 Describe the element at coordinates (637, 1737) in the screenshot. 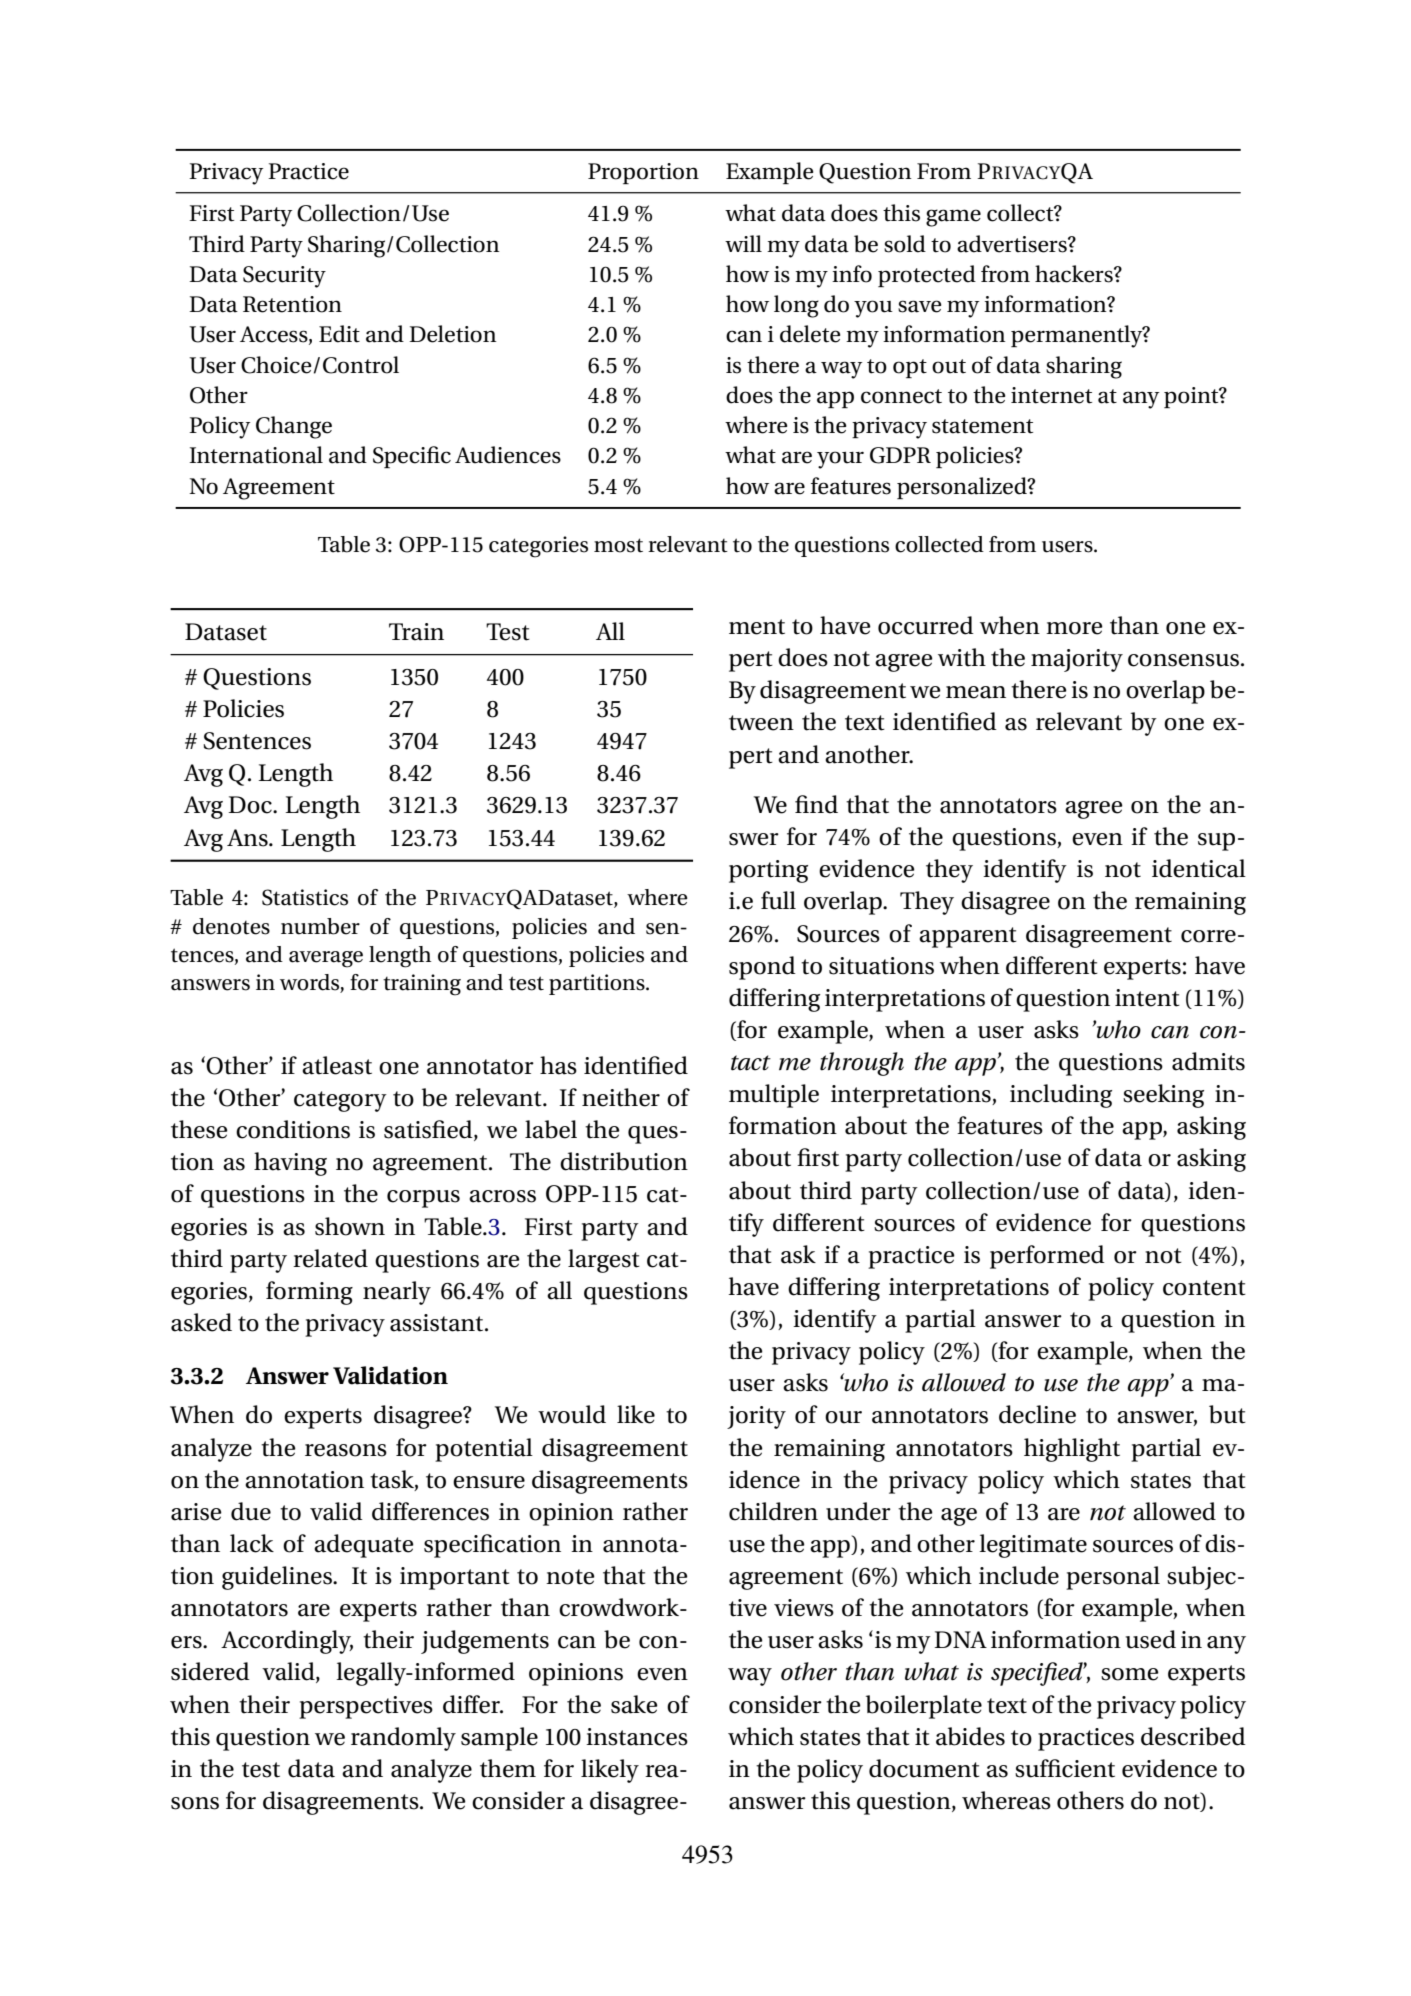

I see `instances` at that location.
